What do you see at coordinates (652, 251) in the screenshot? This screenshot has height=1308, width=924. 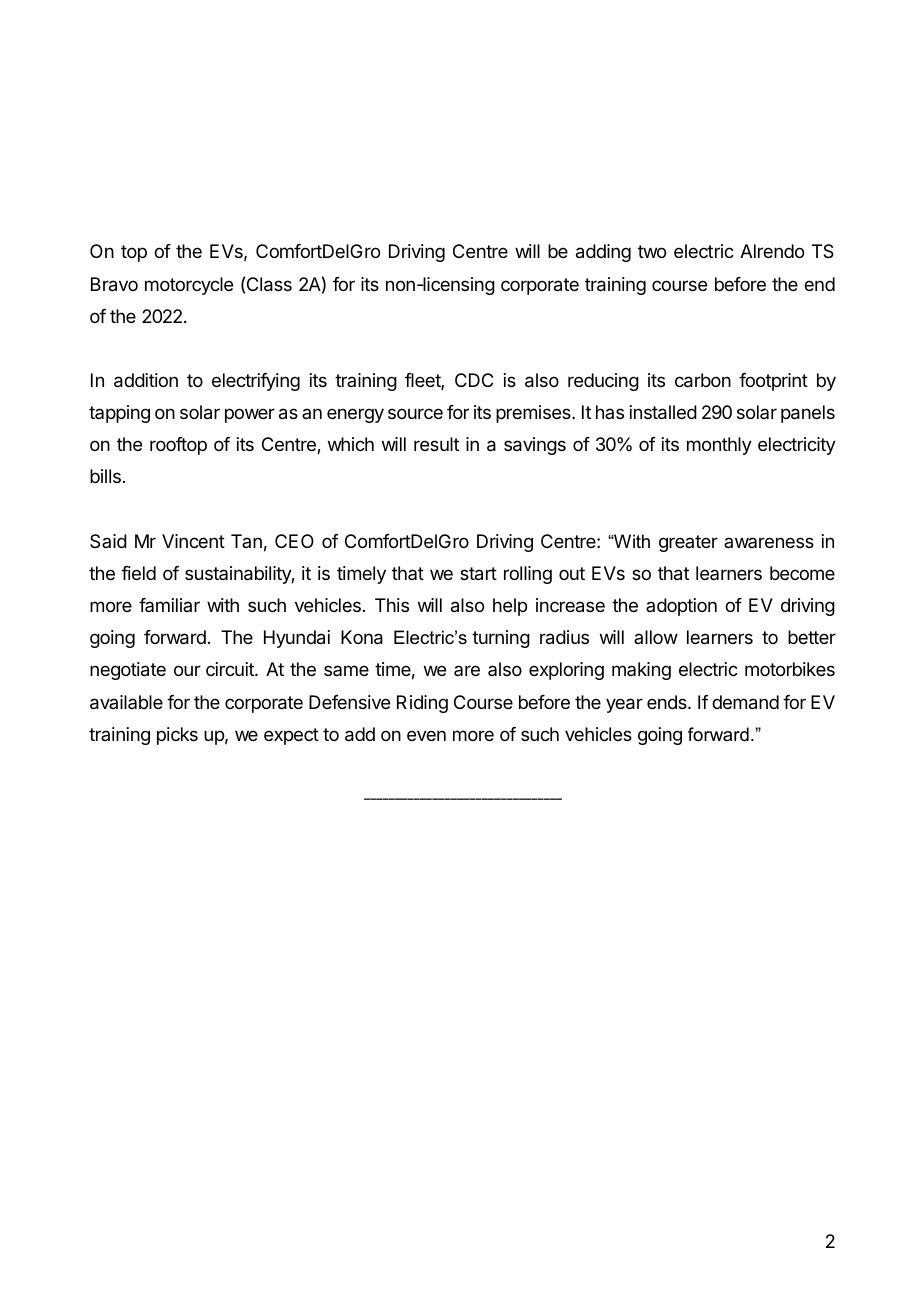 I see `two` at bounding box center [652, 251].
